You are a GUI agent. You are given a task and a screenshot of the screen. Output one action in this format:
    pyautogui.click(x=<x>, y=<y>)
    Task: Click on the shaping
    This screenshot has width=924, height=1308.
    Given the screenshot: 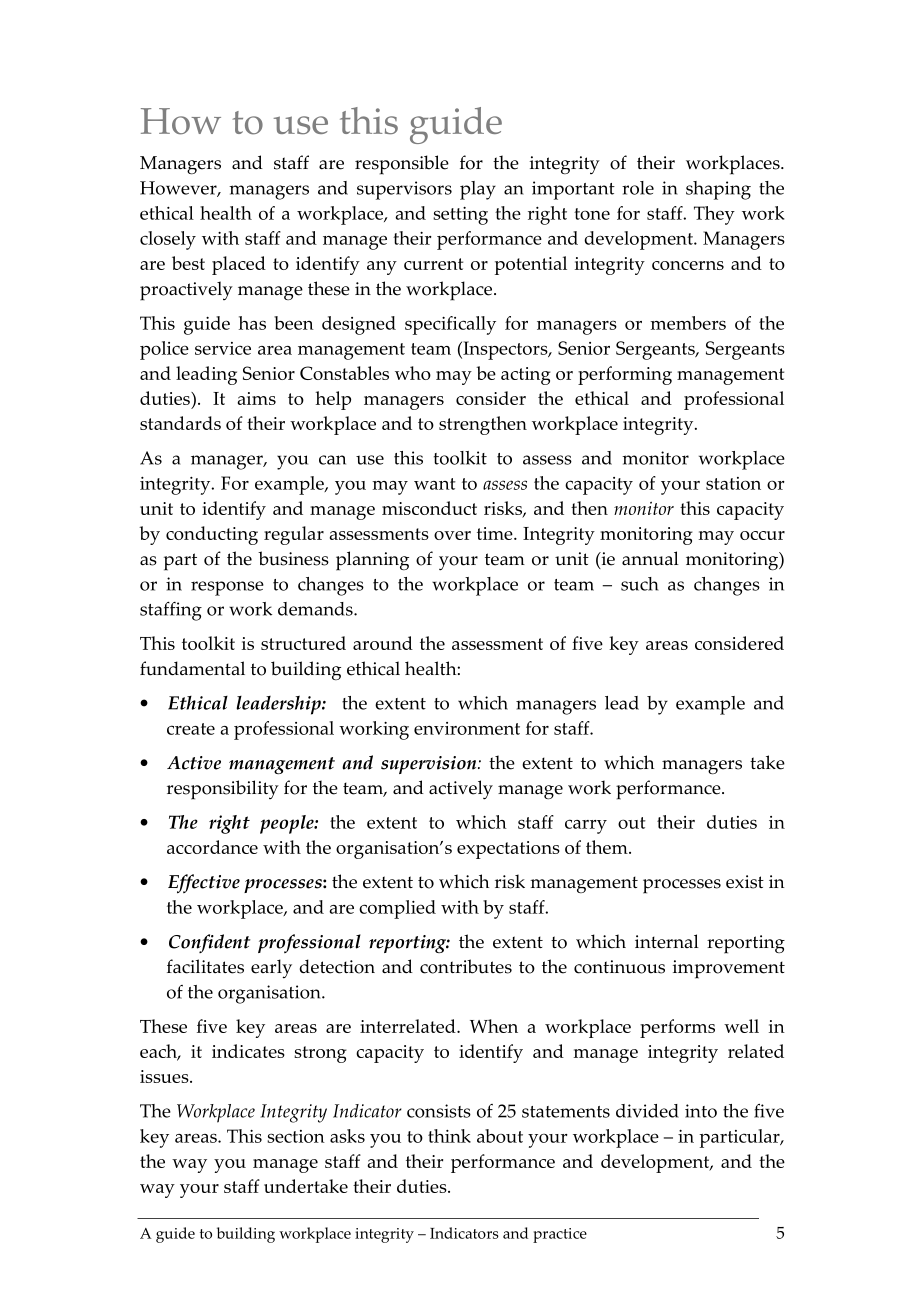 What is the action you would take?
    pyautogui.click(x=718, y=190)
